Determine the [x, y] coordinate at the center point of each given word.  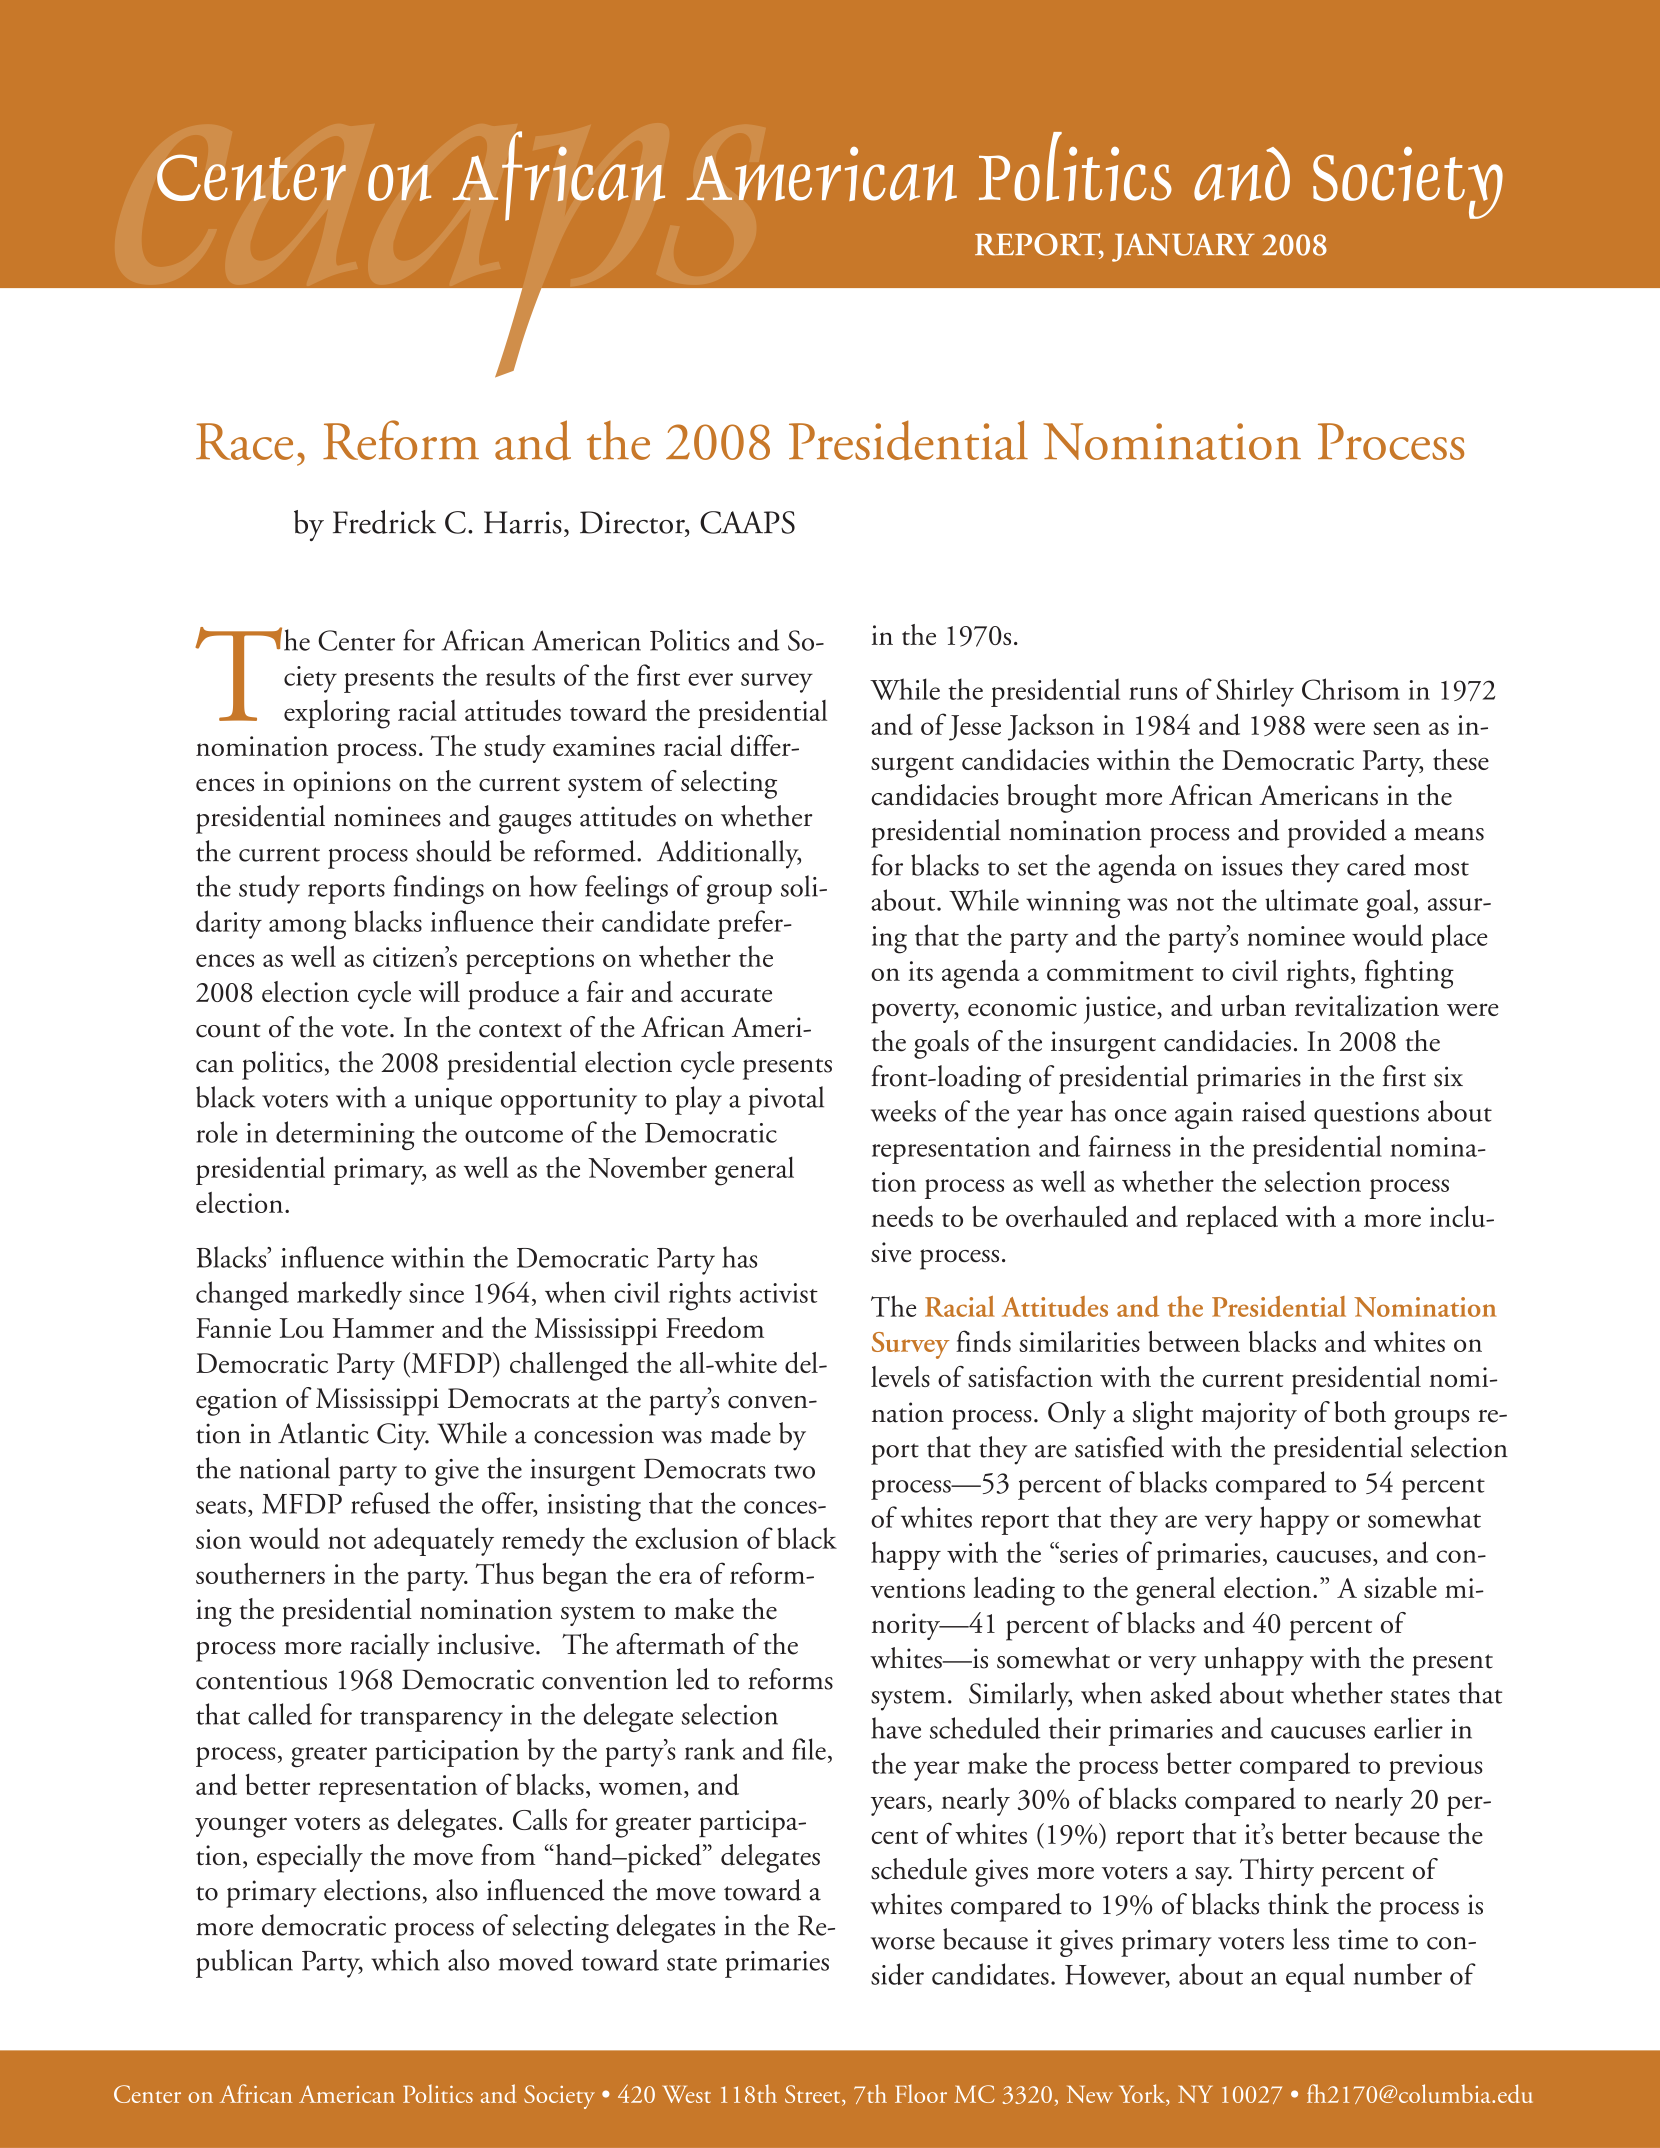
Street [814, 2095]
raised [1274, 1111]
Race [244, 441]
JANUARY [1183, 247]
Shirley [1255, 692]
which [405, 1960]
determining [345, 1135]
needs [902, 1216]
